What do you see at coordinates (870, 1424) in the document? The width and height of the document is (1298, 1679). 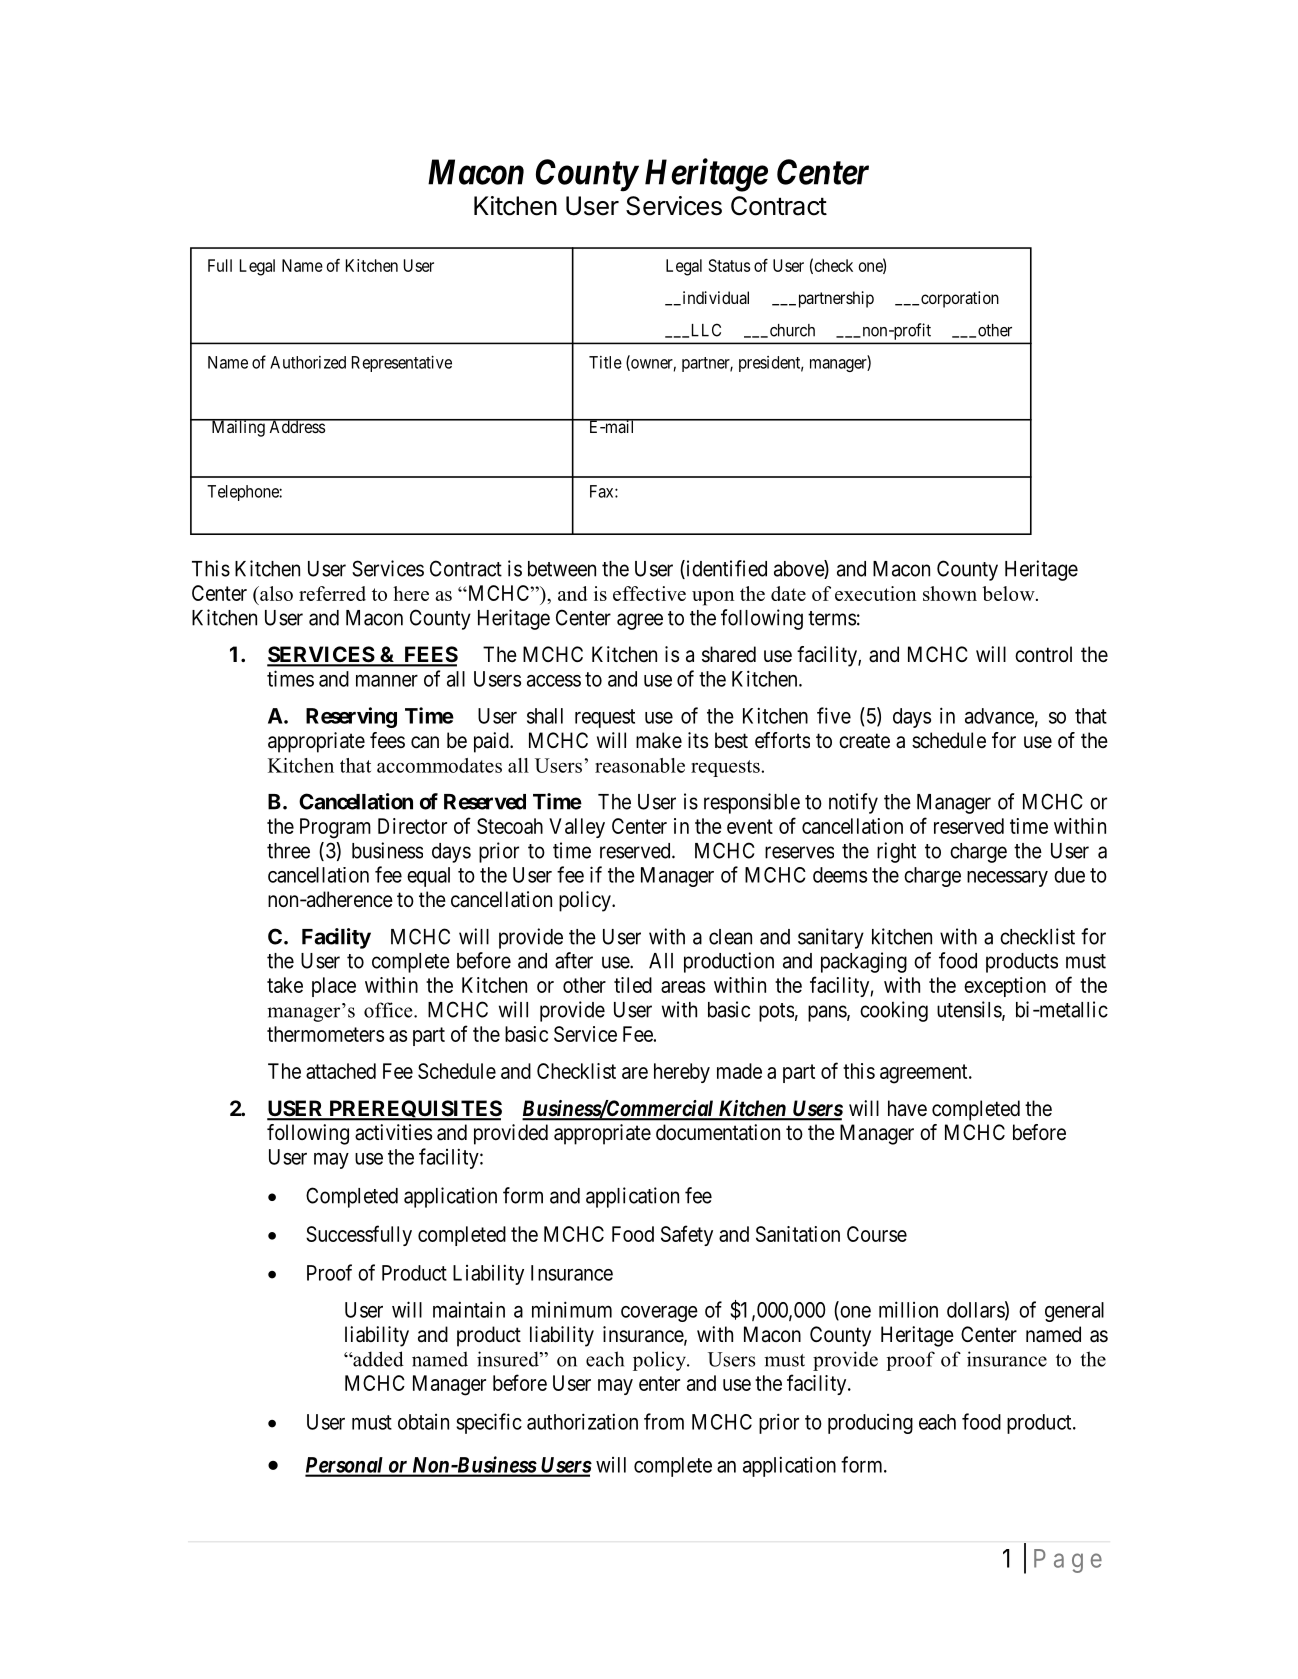 I see `producing` at bounding box center [870, 1424].
